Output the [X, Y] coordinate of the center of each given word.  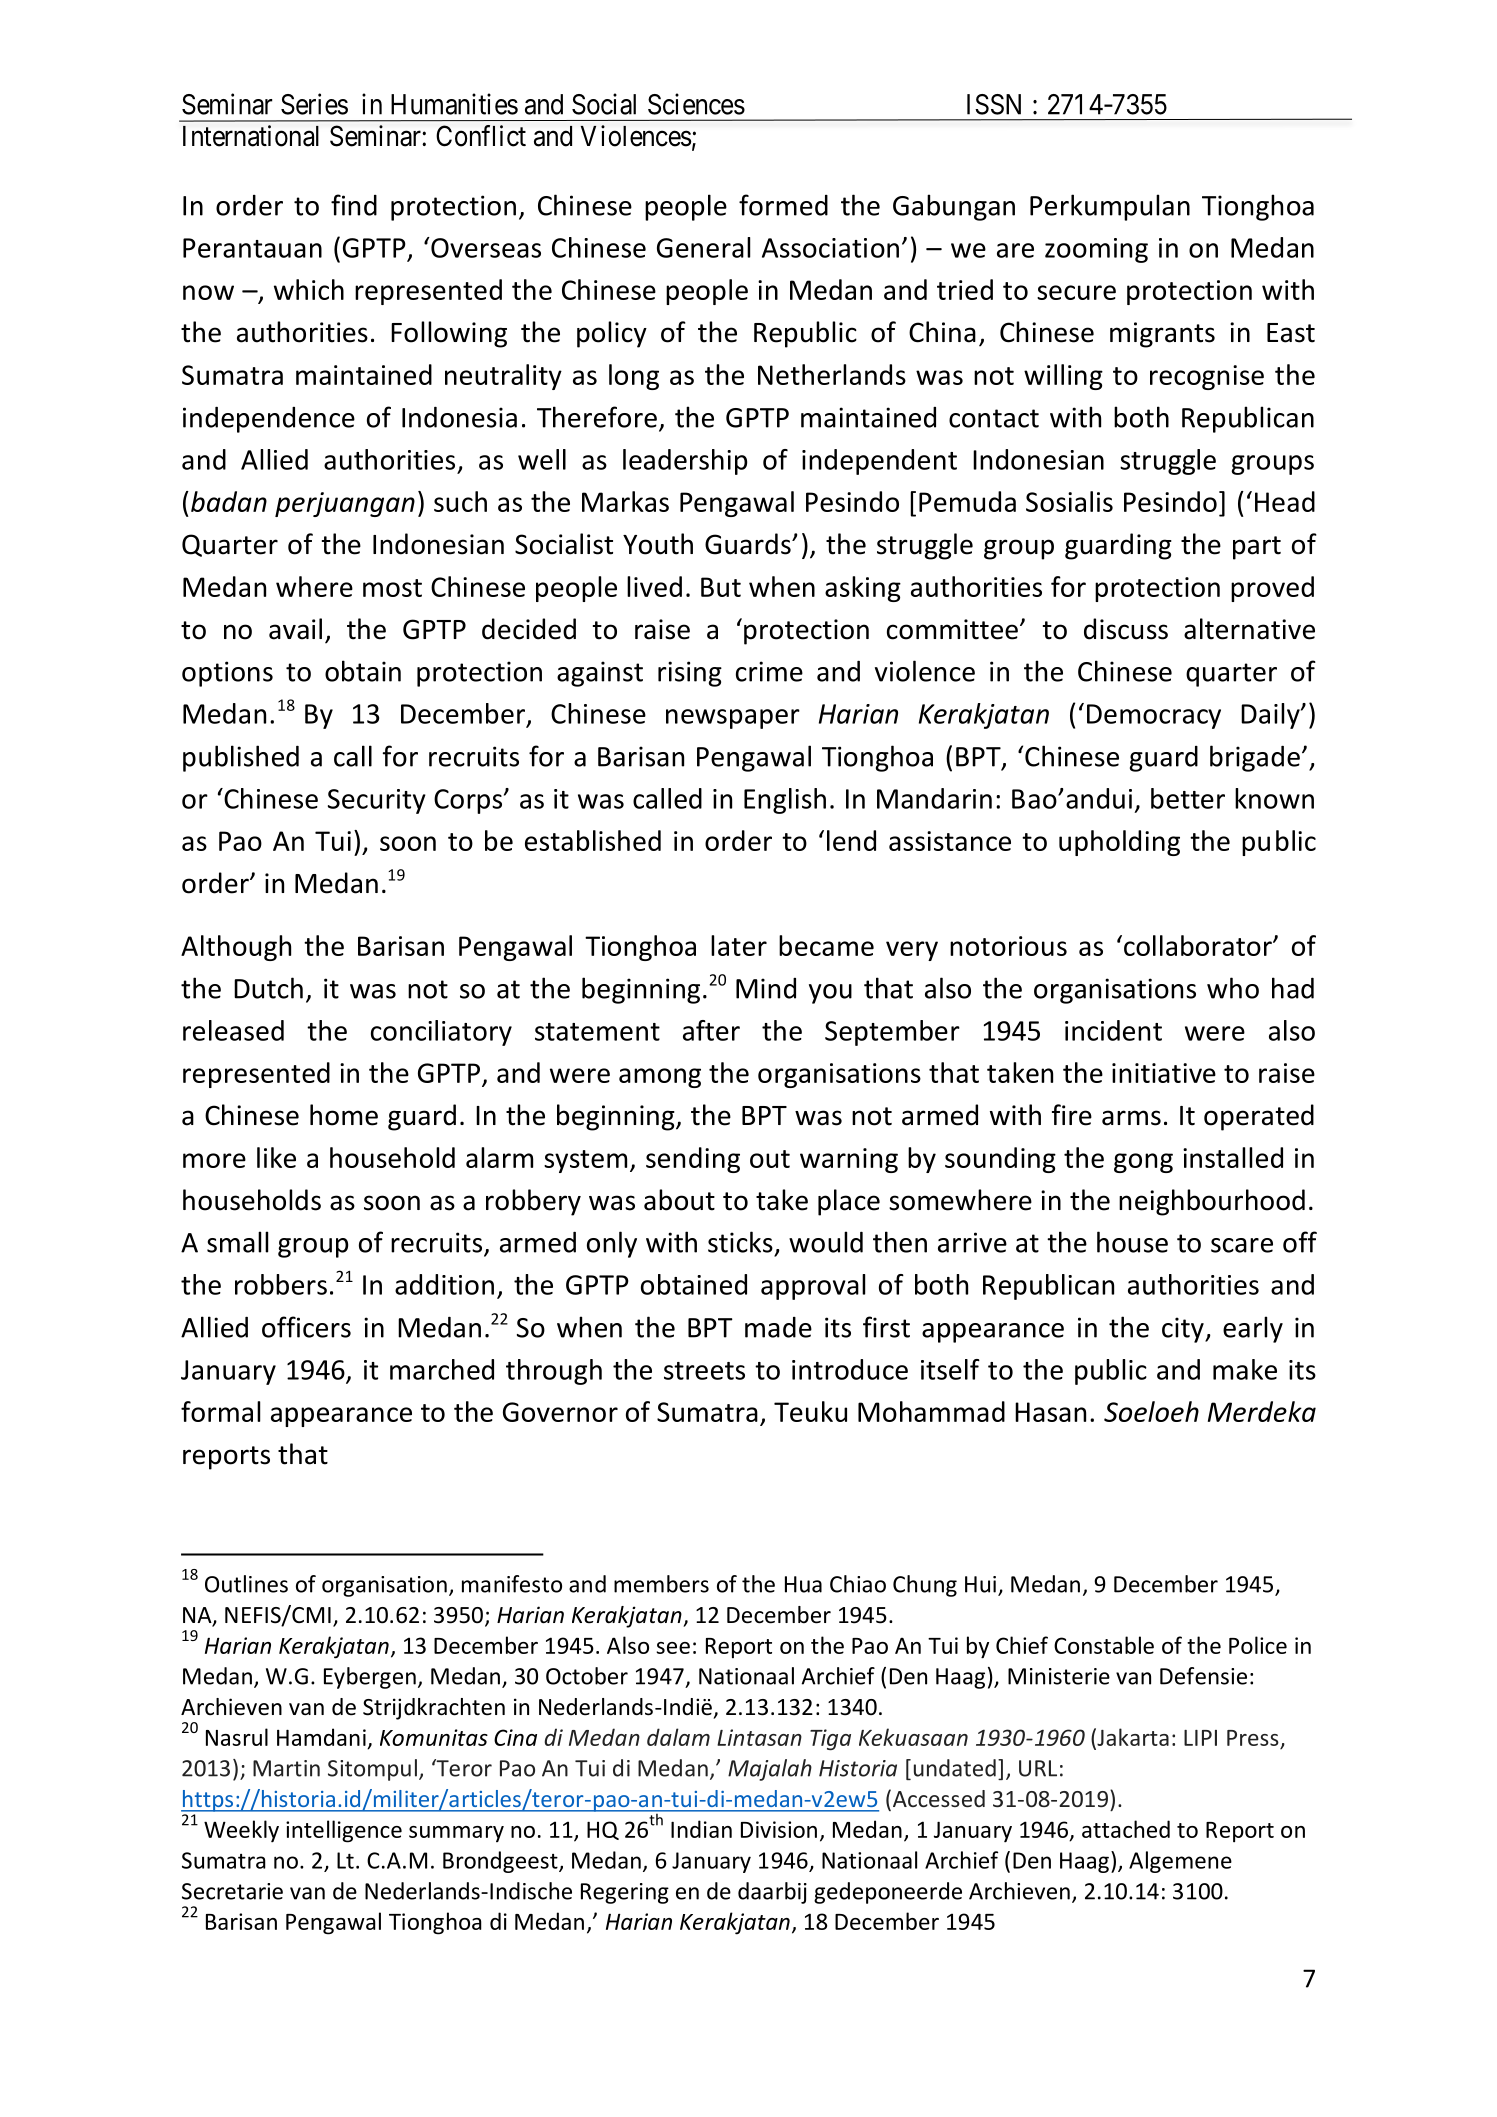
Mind [766, 988]
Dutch [268, 988]
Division [779, 1829]
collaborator [1199, 945]
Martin [286, 1768]
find [354, 205]
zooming [1096, 250]
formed [783, 205]
